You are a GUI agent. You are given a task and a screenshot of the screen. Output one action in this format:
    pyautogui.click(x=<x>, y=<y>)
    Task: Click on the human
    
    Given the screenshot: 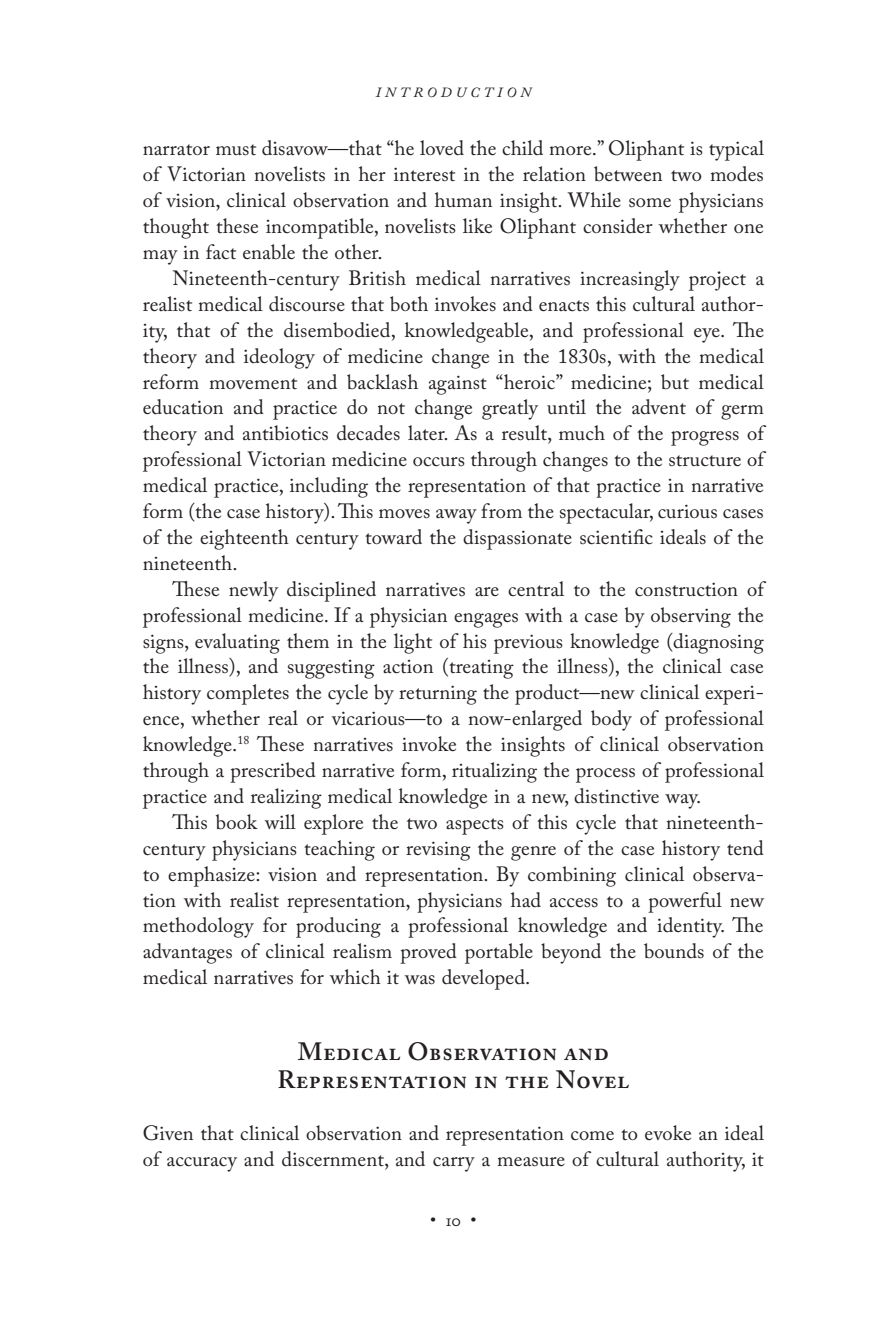 What is the action you would take?
    pyautogui.click(x=463, y=199)
